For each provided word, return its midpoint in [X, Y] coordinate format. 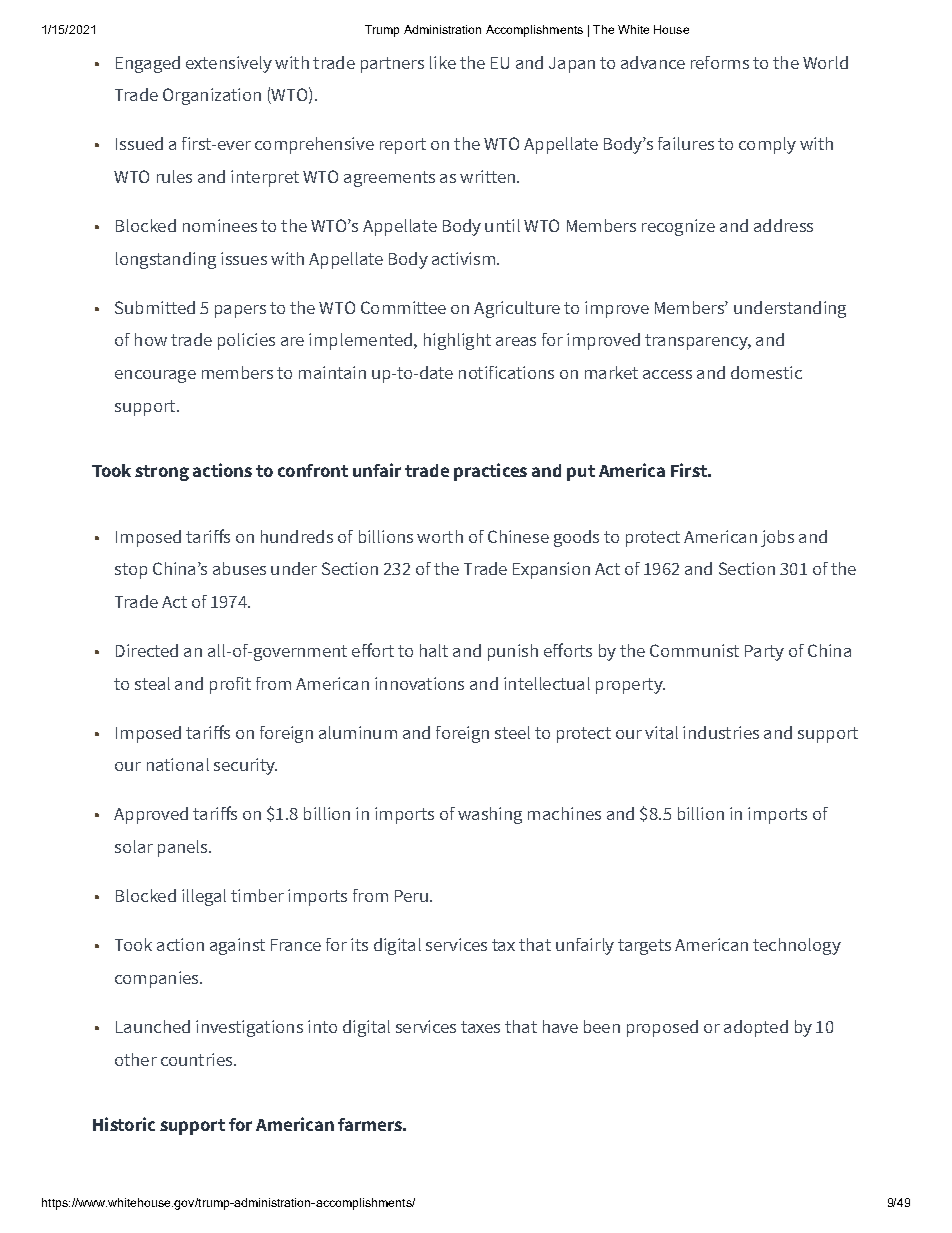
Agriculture [517, 309]
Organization [212, 96]
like [443, 62]
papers [240, 311]
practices [490, 472]
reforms [720, 62]
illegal [204, 897]
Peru [411, 896]
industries [721, 732]
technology [797, 946]
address [783, 225]
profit [230, 685]
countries [198, 1059]
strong [162, 473]
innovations [419, 683]
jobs [777, 538]
